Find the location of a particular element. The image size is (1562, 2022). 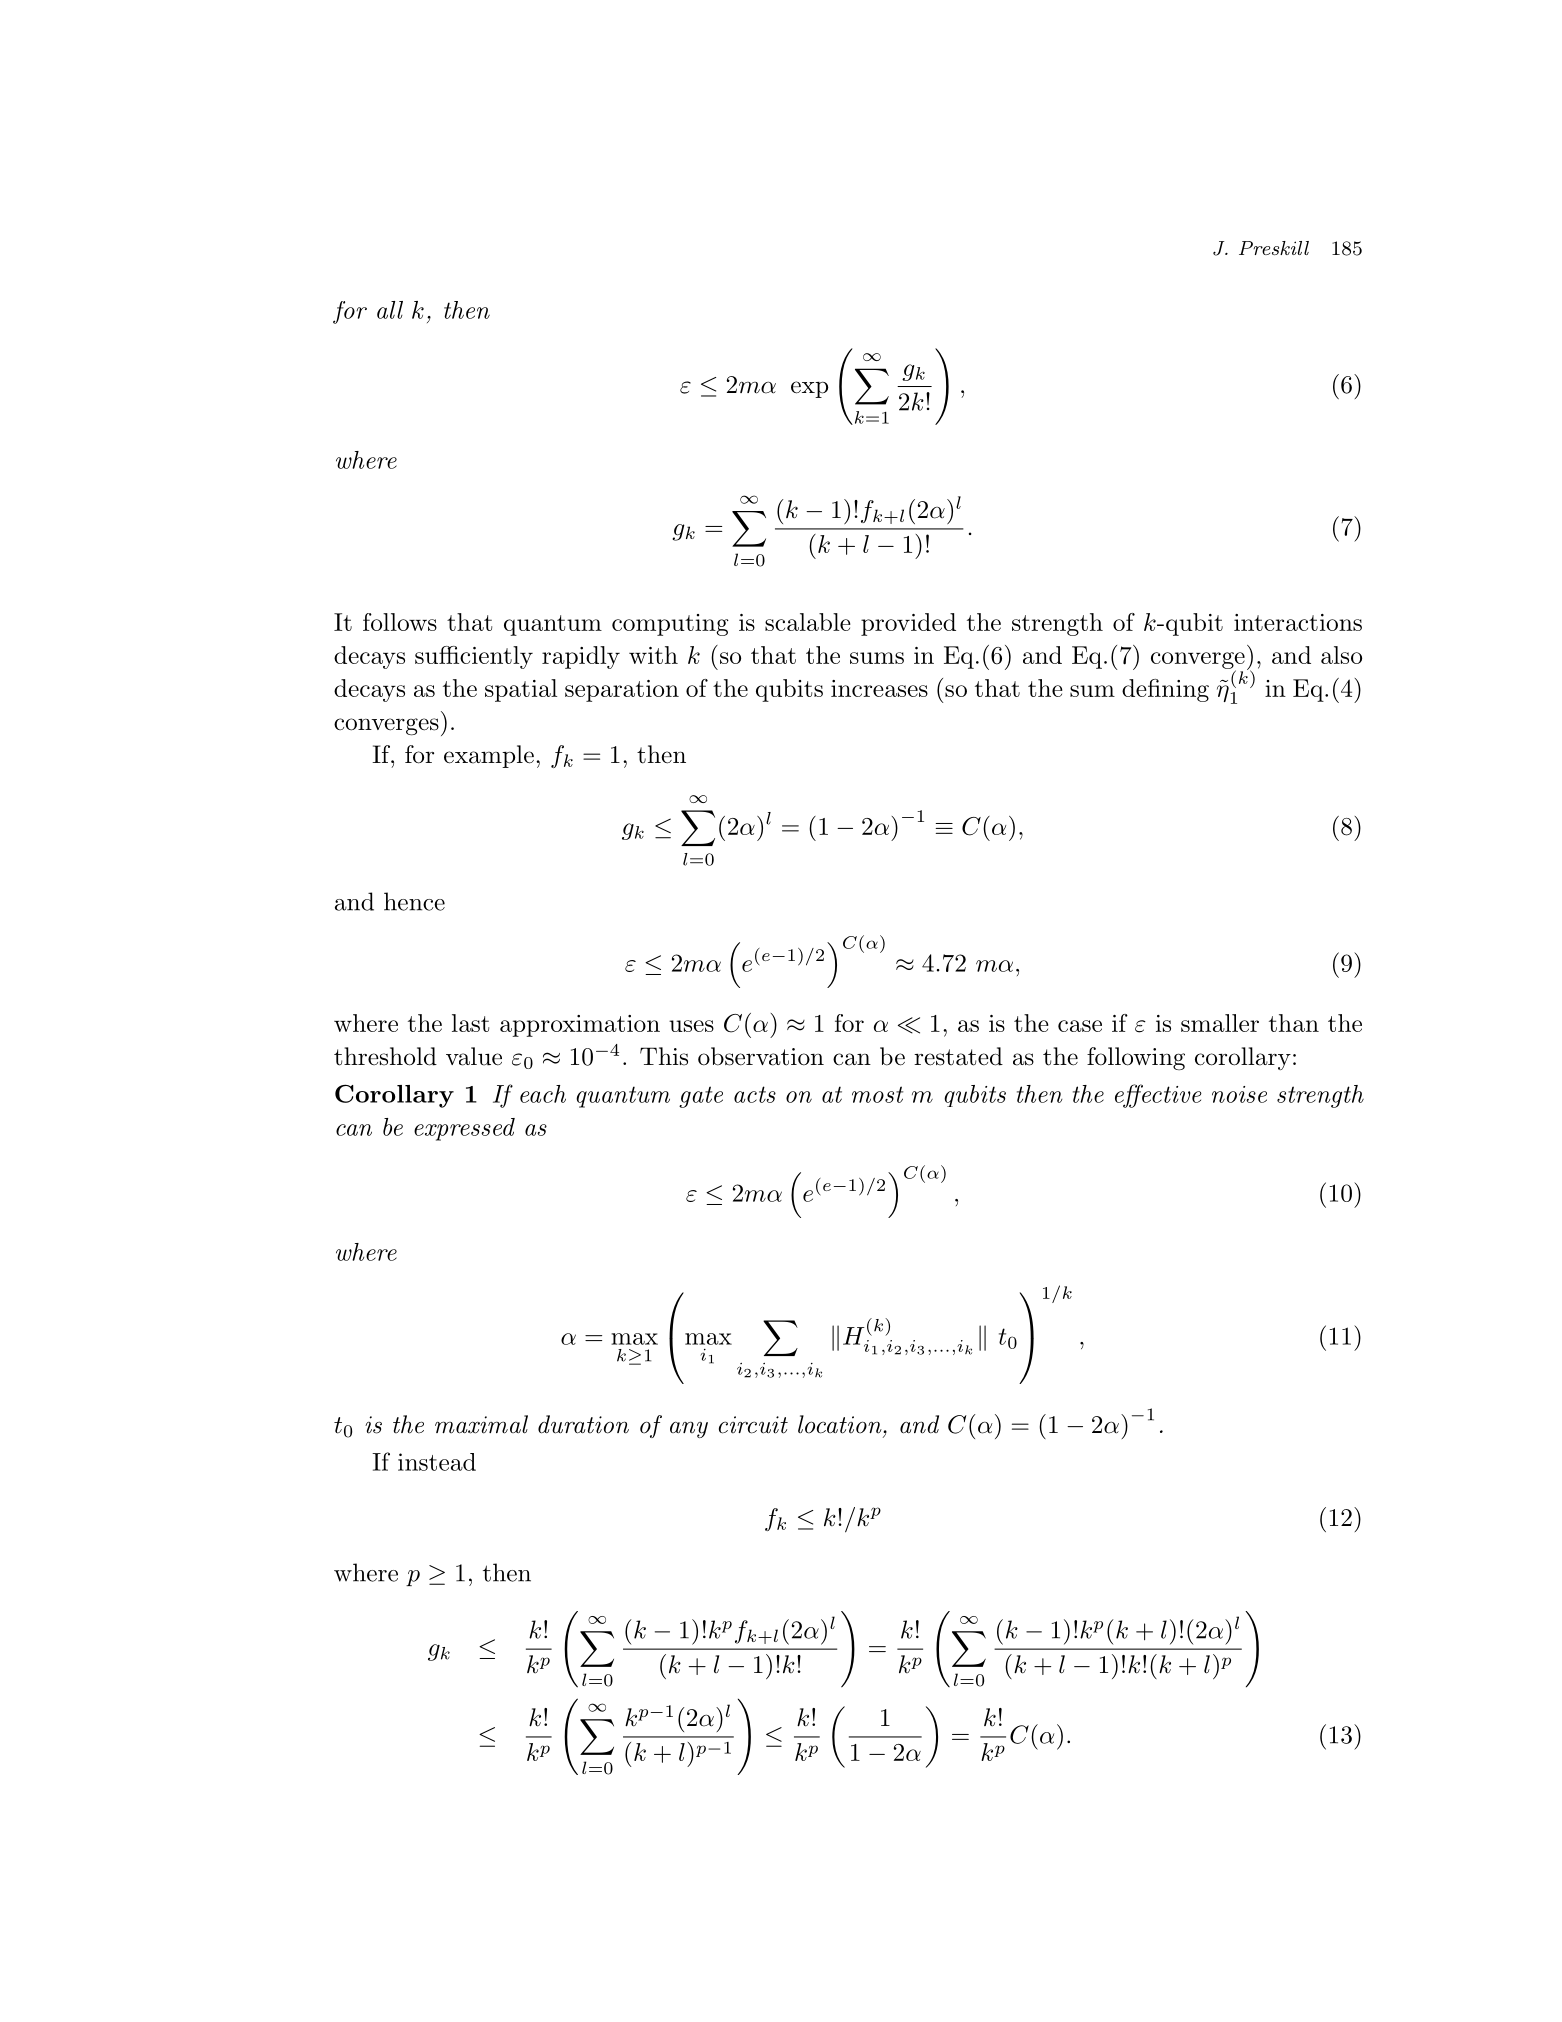

circuit is located at coordinates (753, 1425).
